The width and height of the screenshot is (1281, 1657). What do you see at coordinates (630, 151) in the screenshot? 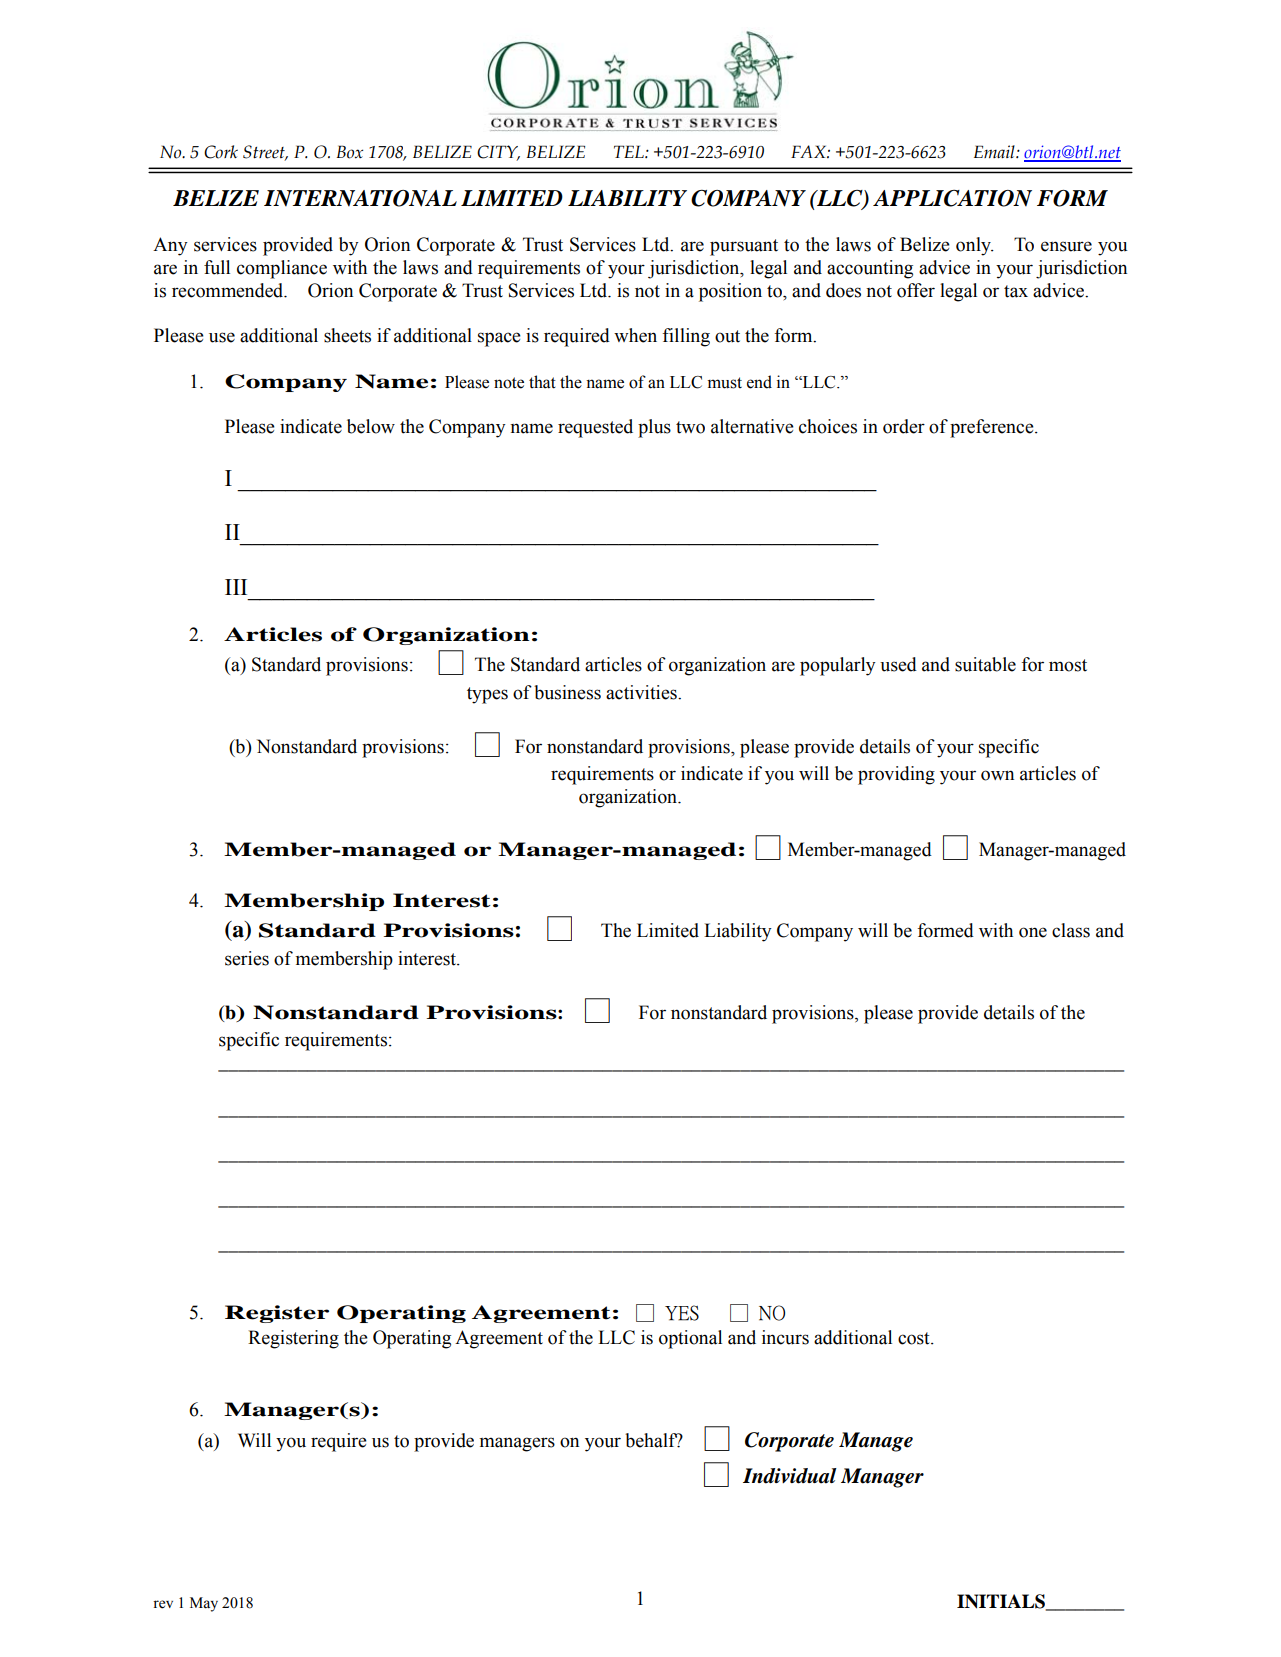
I see `TEL` at bounding box center [630, 151].
